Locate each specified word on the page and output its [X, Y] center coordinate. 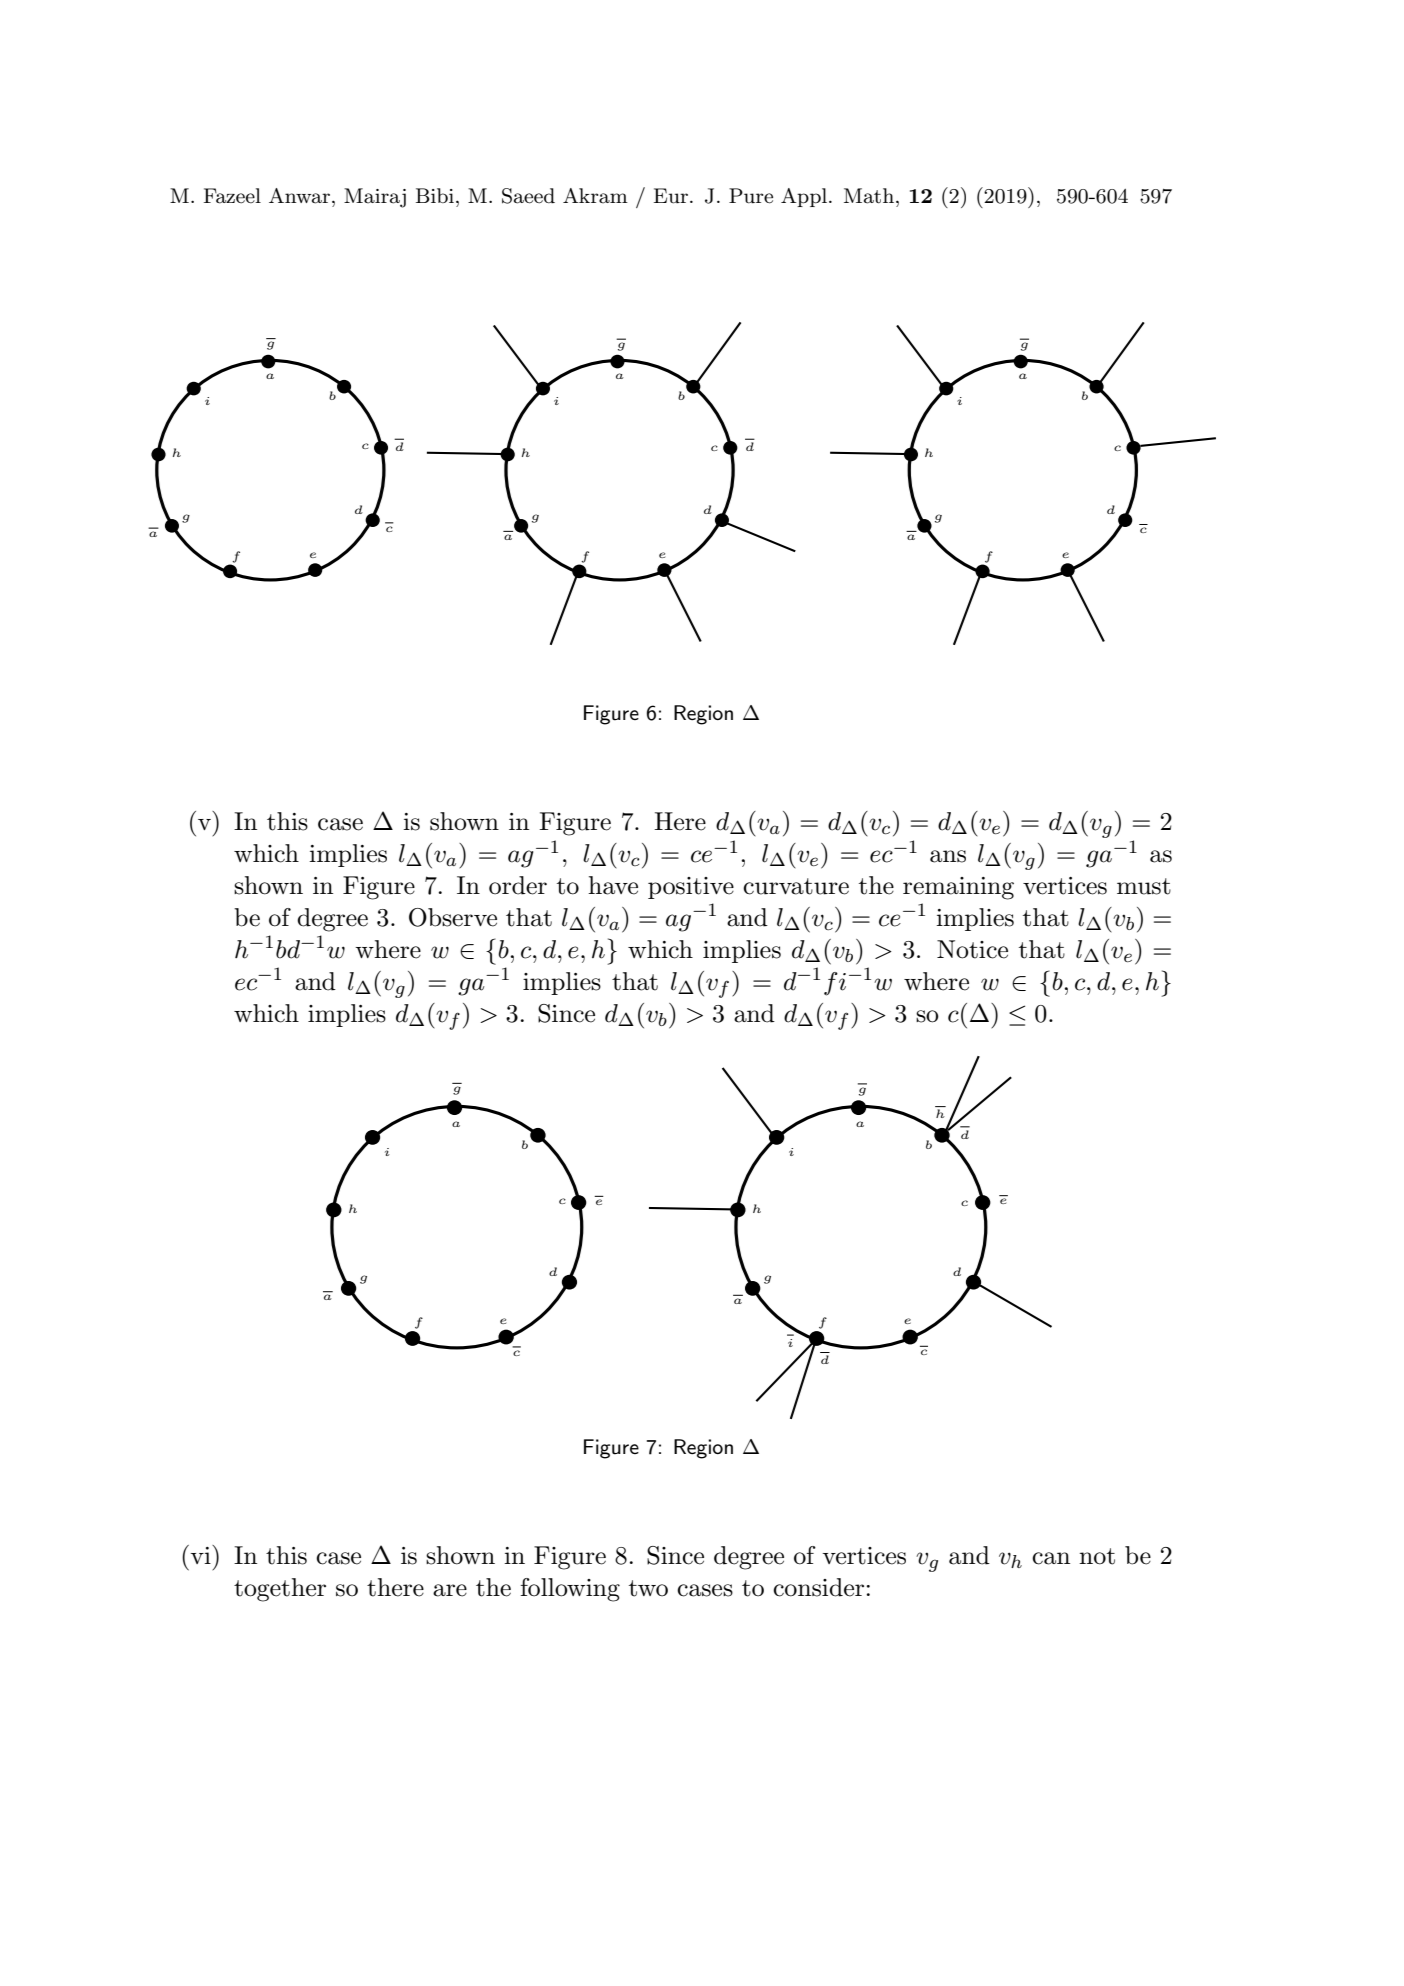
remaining [958, 888]
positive [691, 888]
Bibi [435, 195]
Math [869, 196]
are [450, 1590]
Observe [453, 917]
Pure [751, 196]
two [648, 1588]
